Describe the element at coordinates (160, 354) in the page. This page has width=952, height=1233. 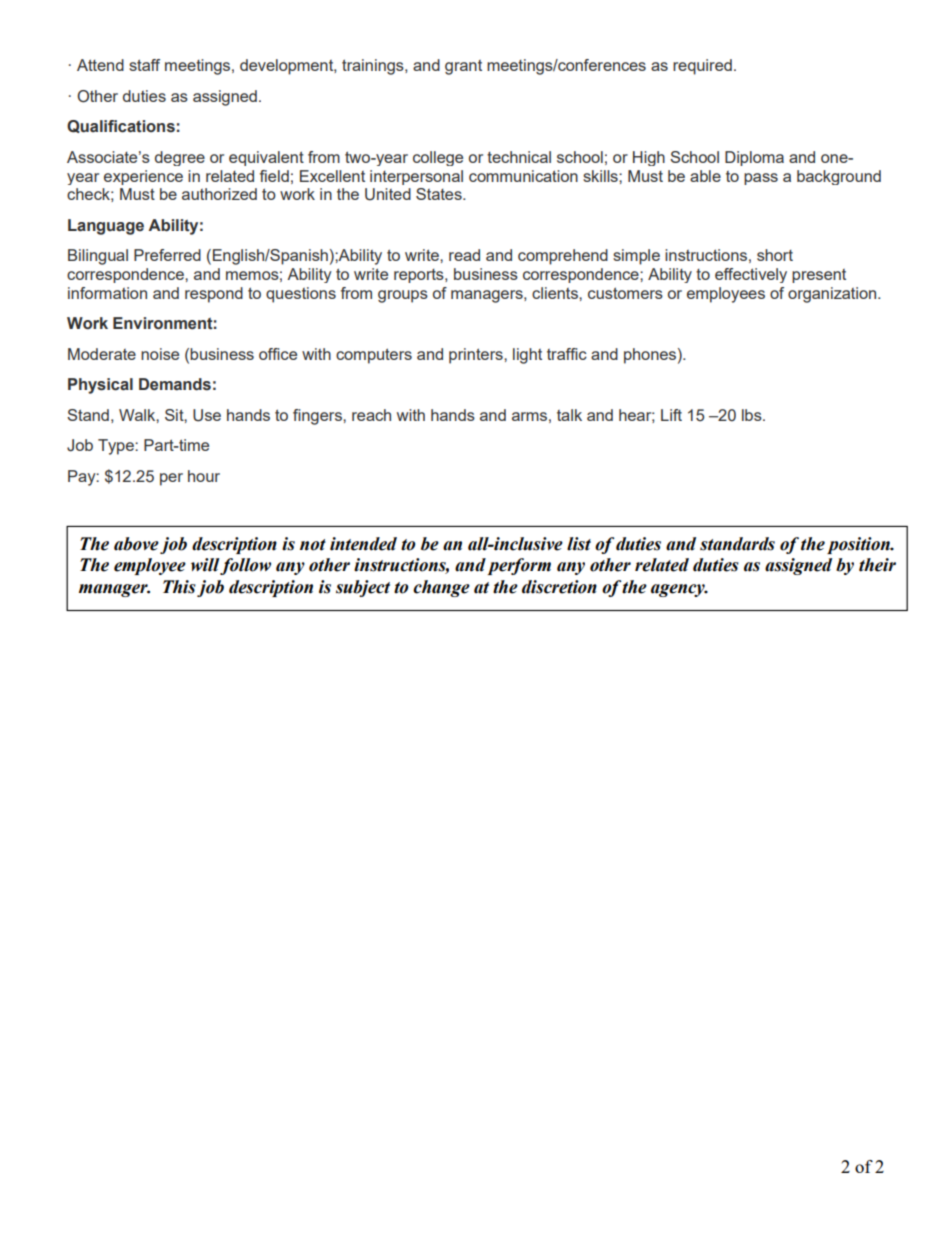
I see `noise` at that location.
